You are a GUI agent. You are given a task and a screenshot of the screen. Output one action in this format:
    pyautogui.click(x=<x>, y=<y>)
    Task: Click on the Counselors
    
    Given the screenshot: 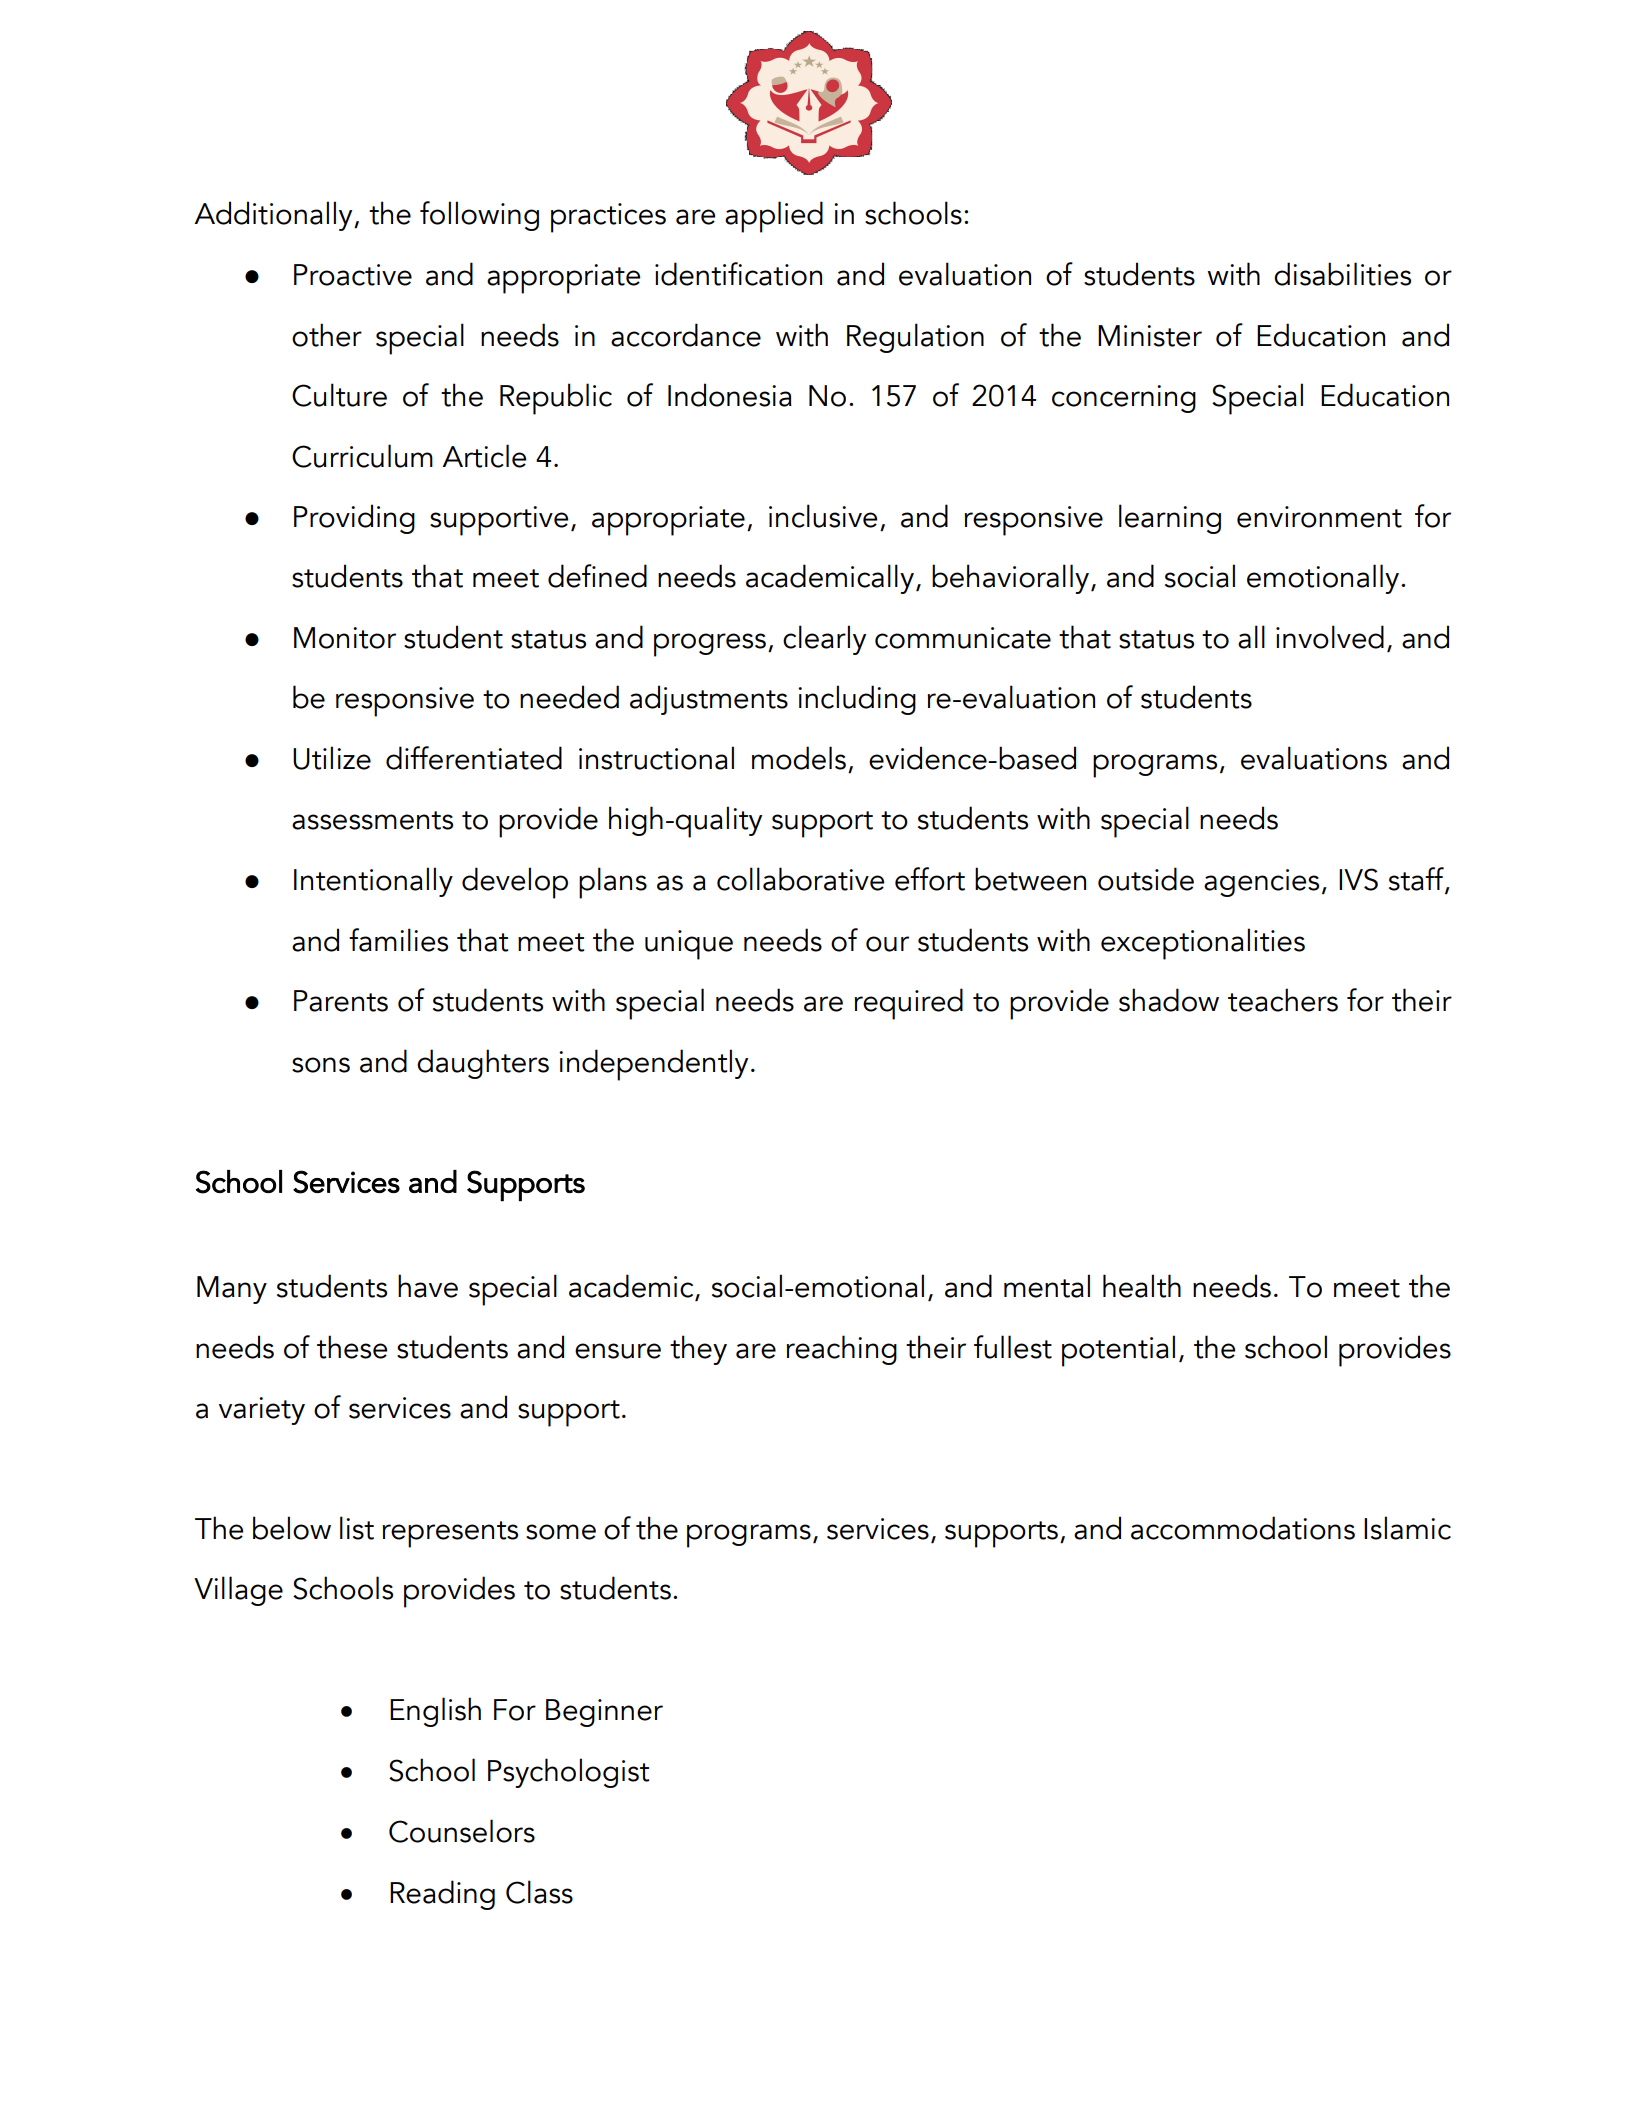 What is the action you would take?
    pyautogui.click(x=462, y=1831)
